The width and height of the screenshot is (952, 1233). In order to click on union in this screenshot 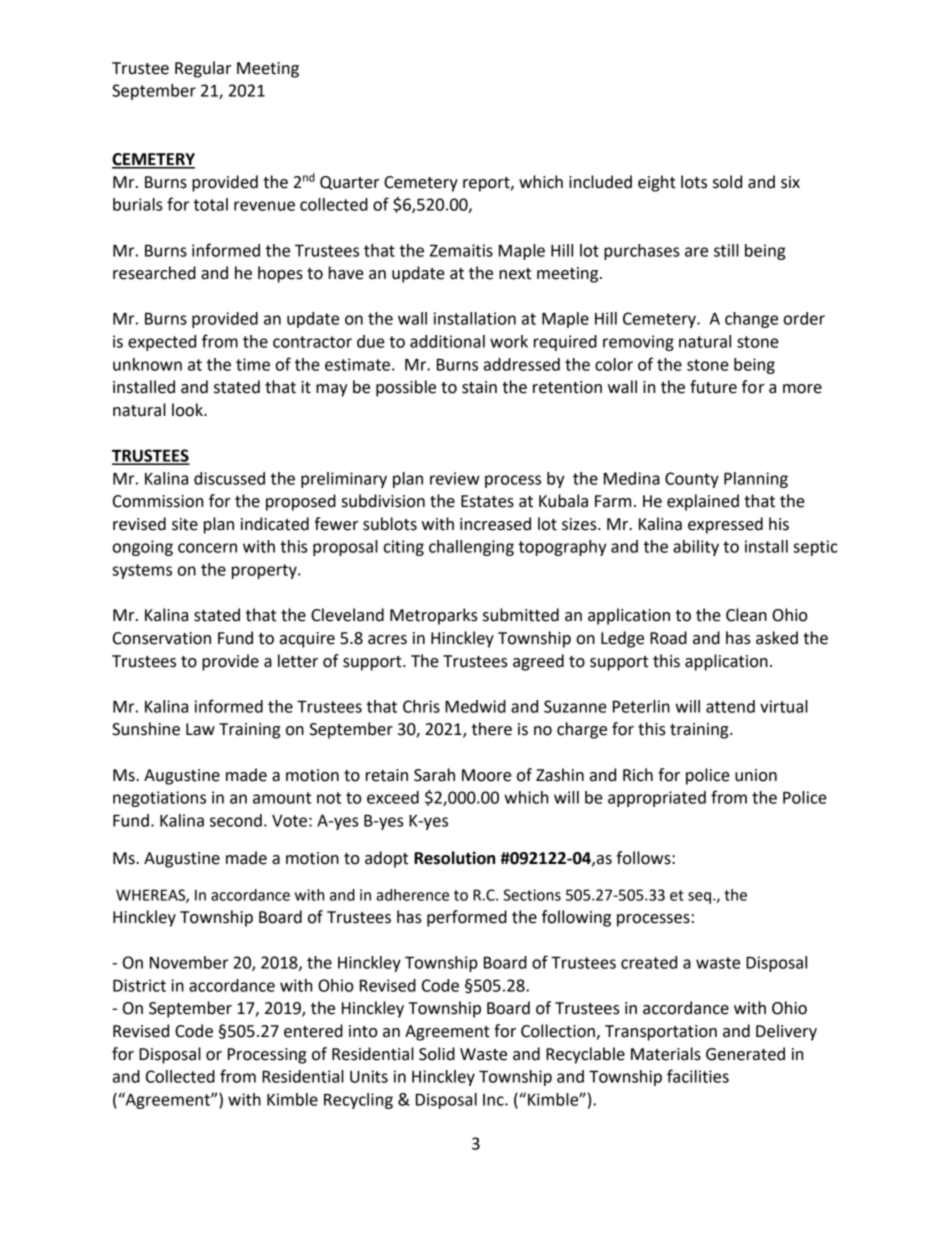, I will do `click(756, 775)`.
